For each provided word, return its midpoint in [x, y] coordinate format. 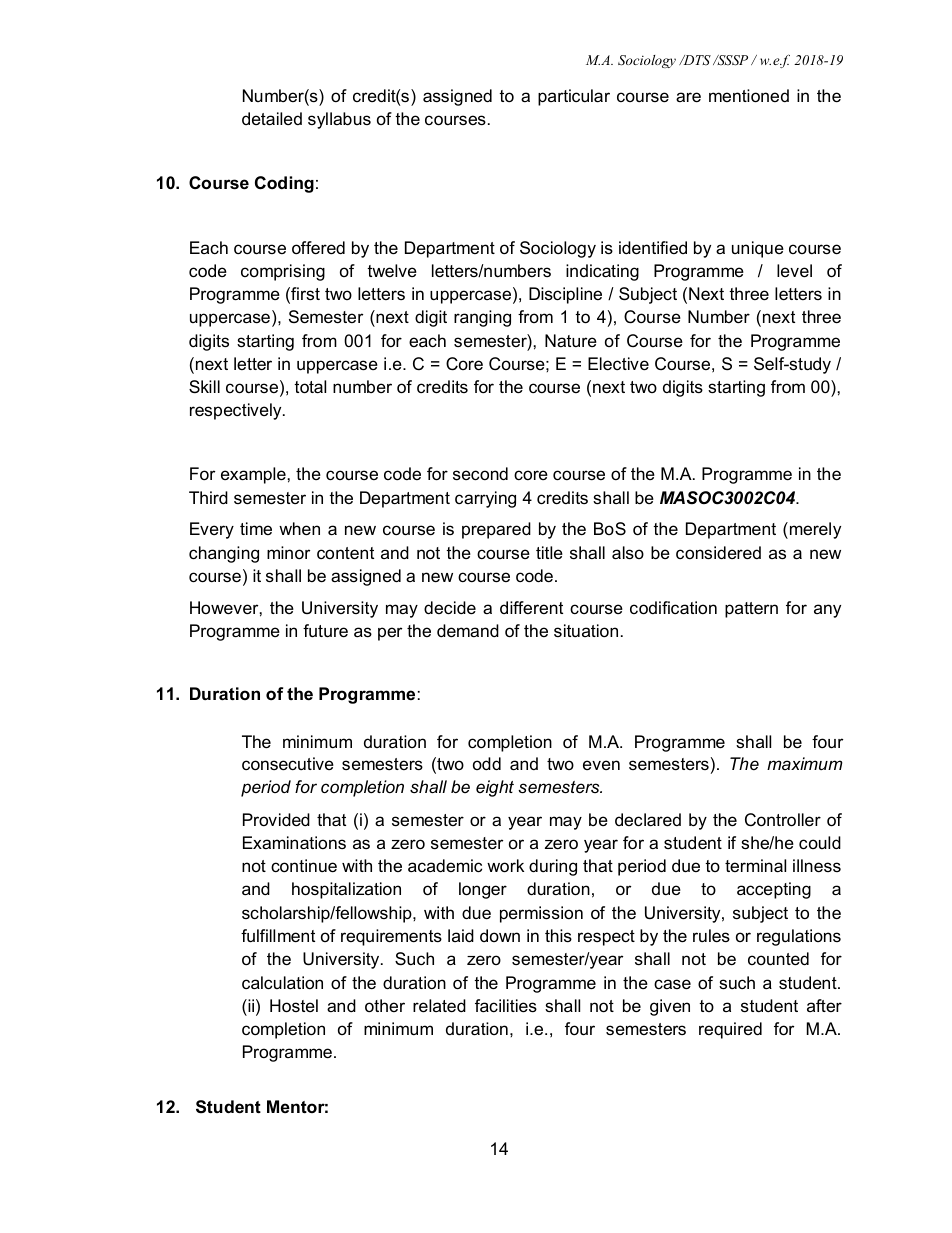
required [730, 1030]
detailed [272, 119]
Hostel [294, 1006]
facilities [506, 1006]
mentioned [749, 96]
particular [574, 97]
